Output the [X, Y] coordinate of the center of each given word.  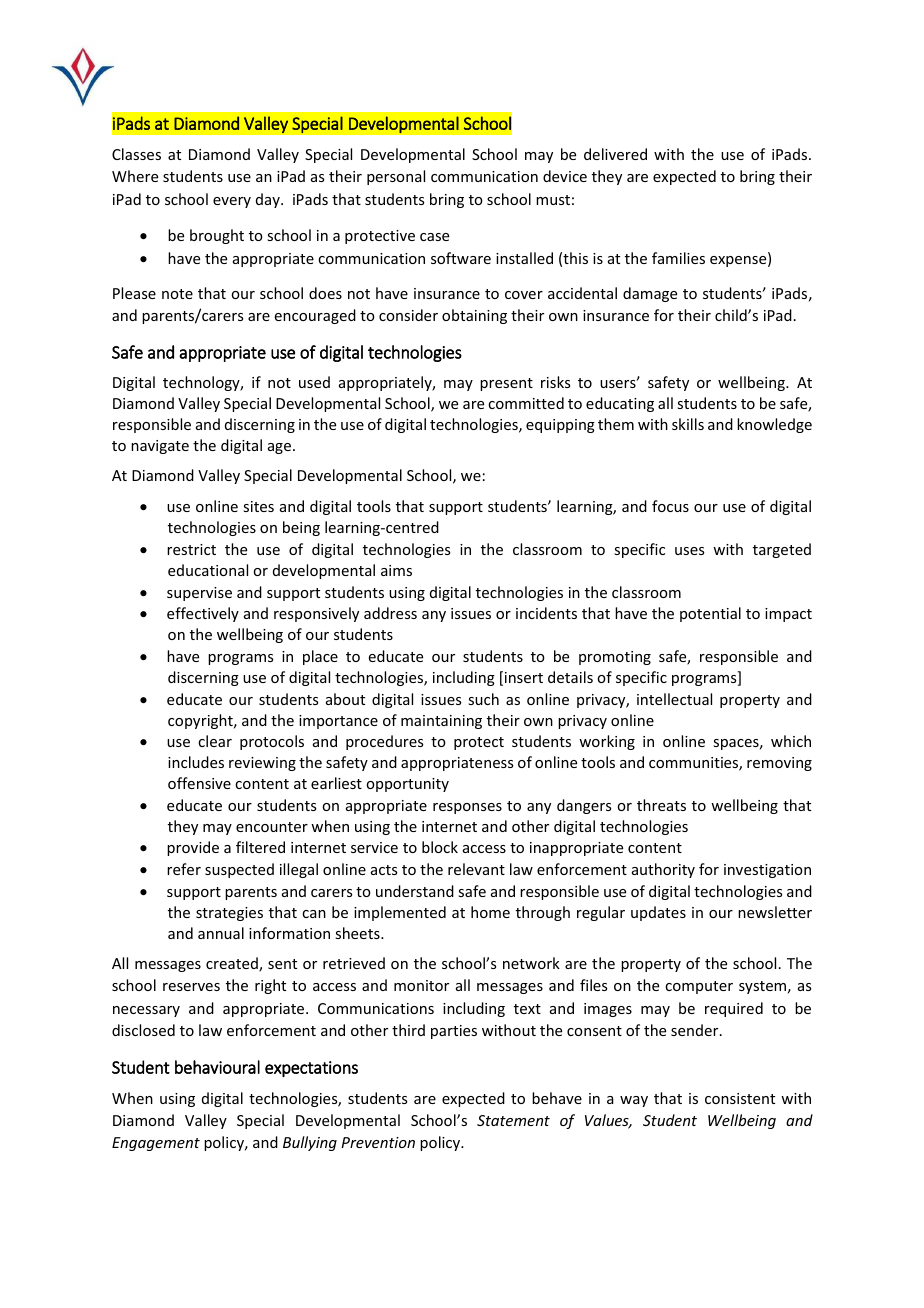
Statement [513, 1120]
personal [396, 177]
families [678, 258]
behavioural [217, 1067]
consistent [740, 1098]
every [232, 202]
